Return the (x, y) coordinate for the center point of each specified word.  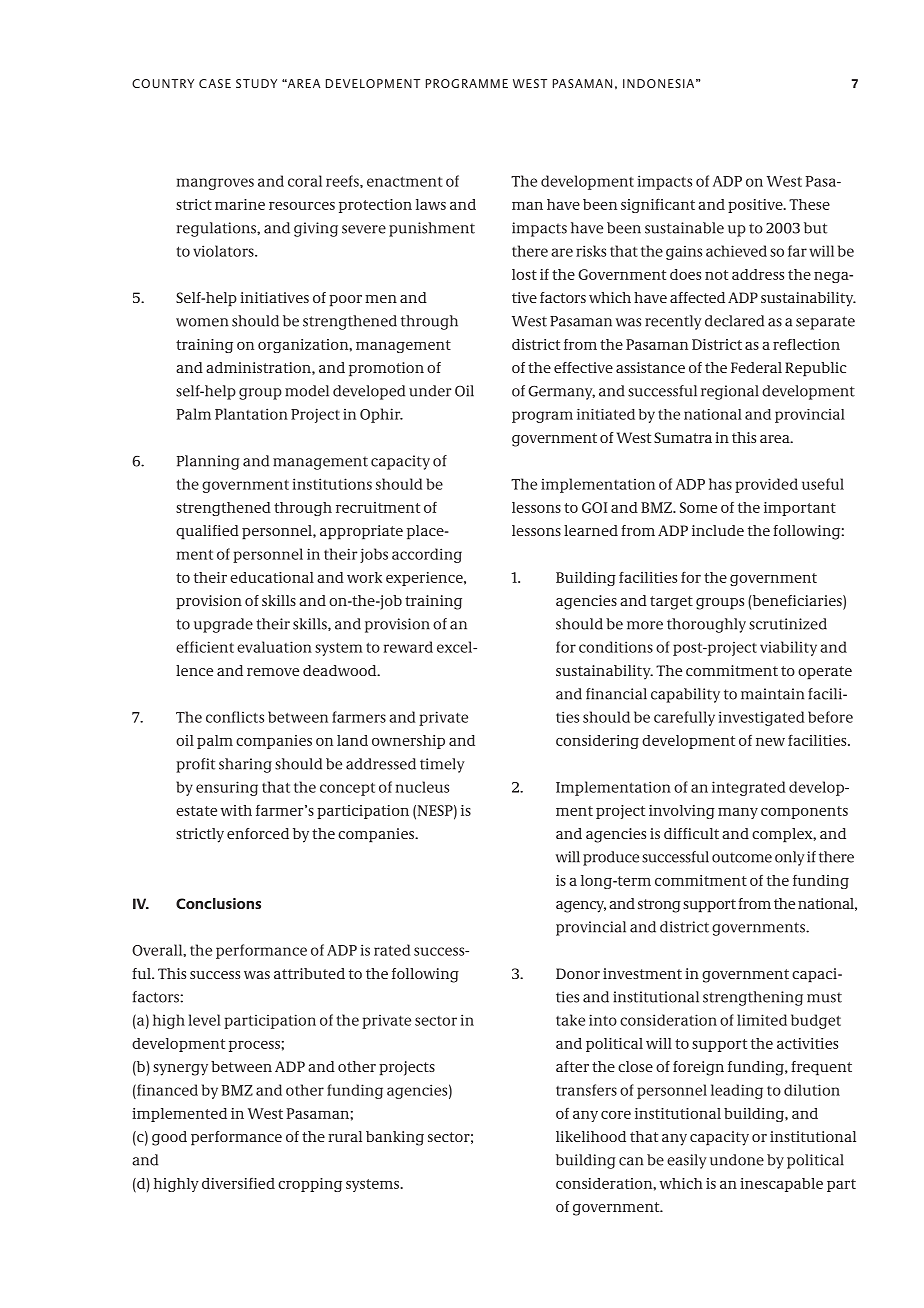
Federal (756, 367)
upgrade (223, 625)
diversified (238, 1183)
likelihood (591, 1136)
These (809, 204)
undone (737, 1160)
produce (611, 858)
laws (431, 204)
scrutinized (788, 624)
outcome (742, 857)
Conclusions (218, 903)
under (430, 391)
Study (256, 83)
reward (408, 647)
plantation (251, 414)
